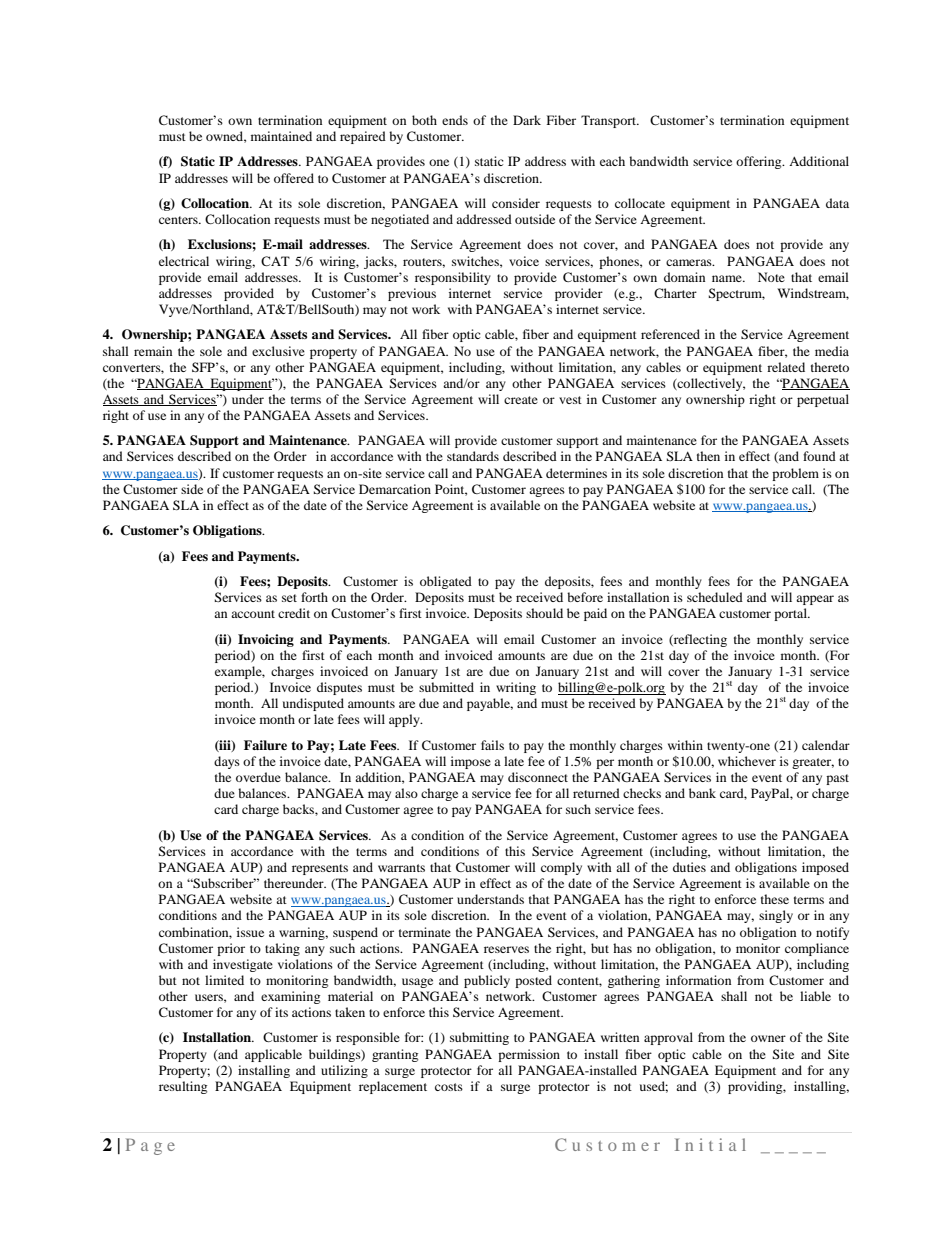 Image resolution: width=952 pixels, height=1233 pixels. What do you see at coordinates (449, 1087) in the document?
I see `costs` at bounding box center [449, 1087].
